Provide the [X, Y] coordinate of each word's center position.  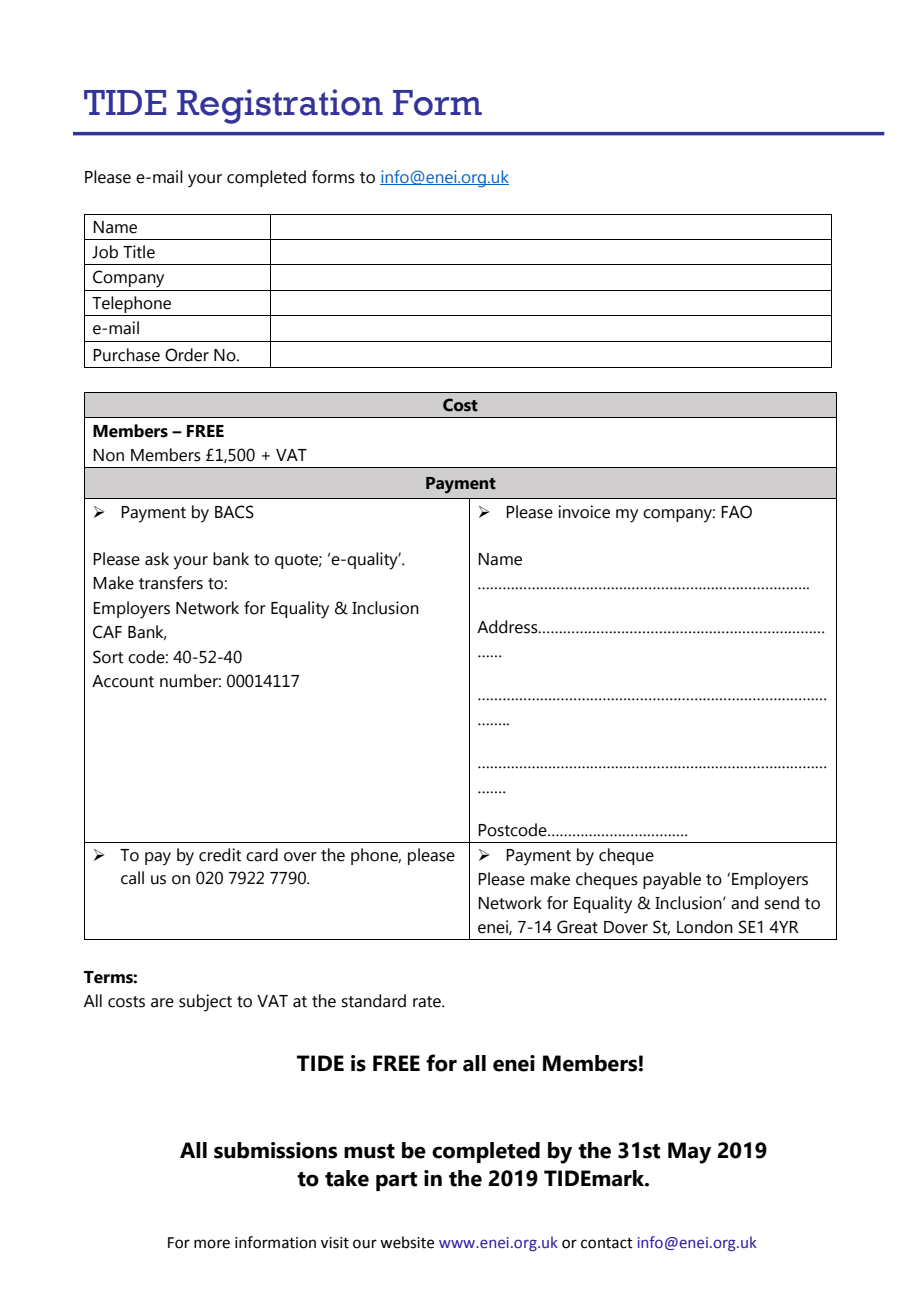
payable [672, 881]
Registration [280, 106]
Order [187, 355]
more [212, 1244]
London [705, 927]
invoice [584, 512]
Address [508, 627]
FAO [736, 512]
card [262, 855]
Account [123, 681]
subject [205, 1003]
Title [139, 252]
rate [428, 1002]
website [407, 1242]
